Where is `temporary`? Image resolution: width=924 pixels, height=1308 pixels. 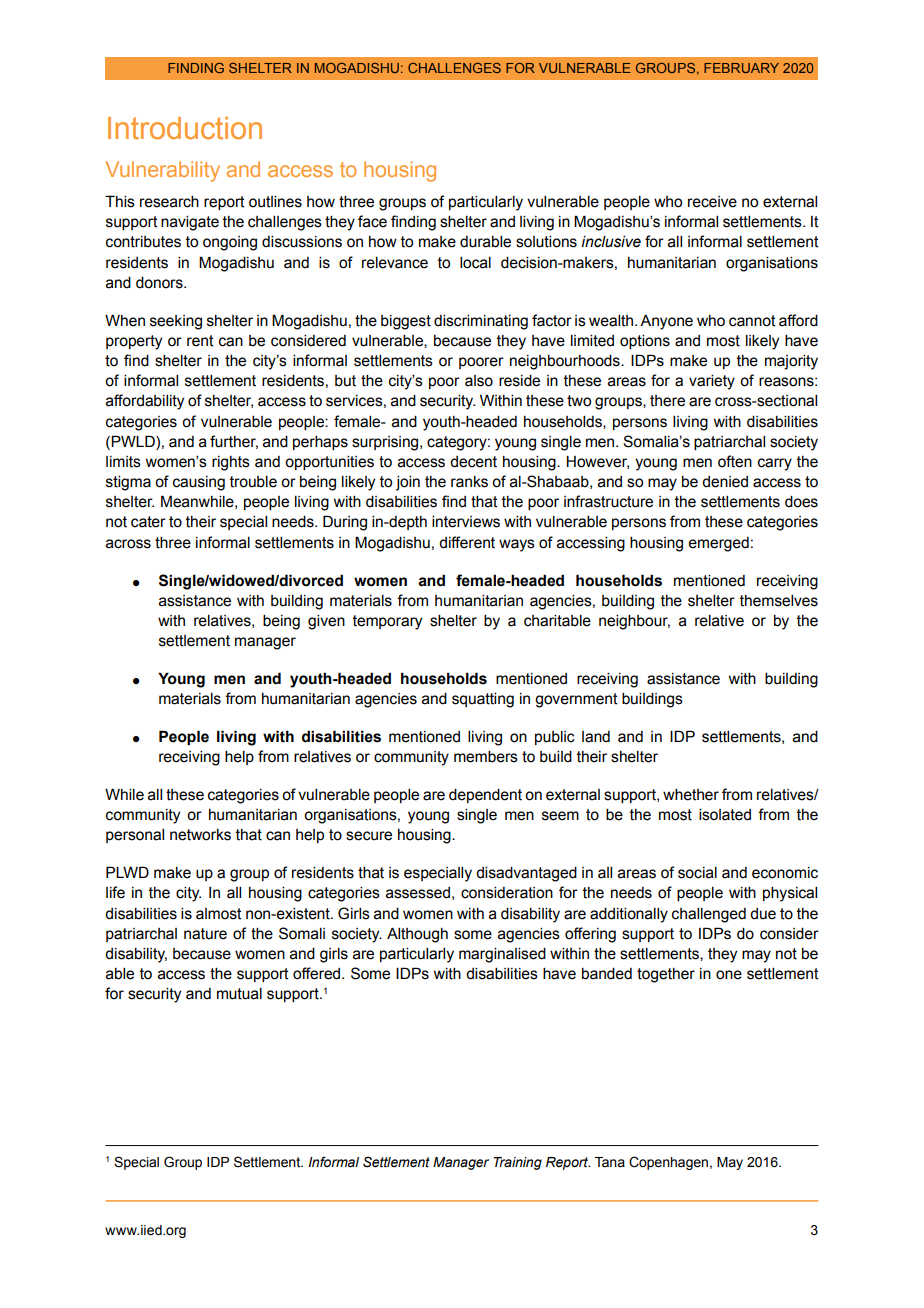 temporary is located at coordinates (387, 622).
